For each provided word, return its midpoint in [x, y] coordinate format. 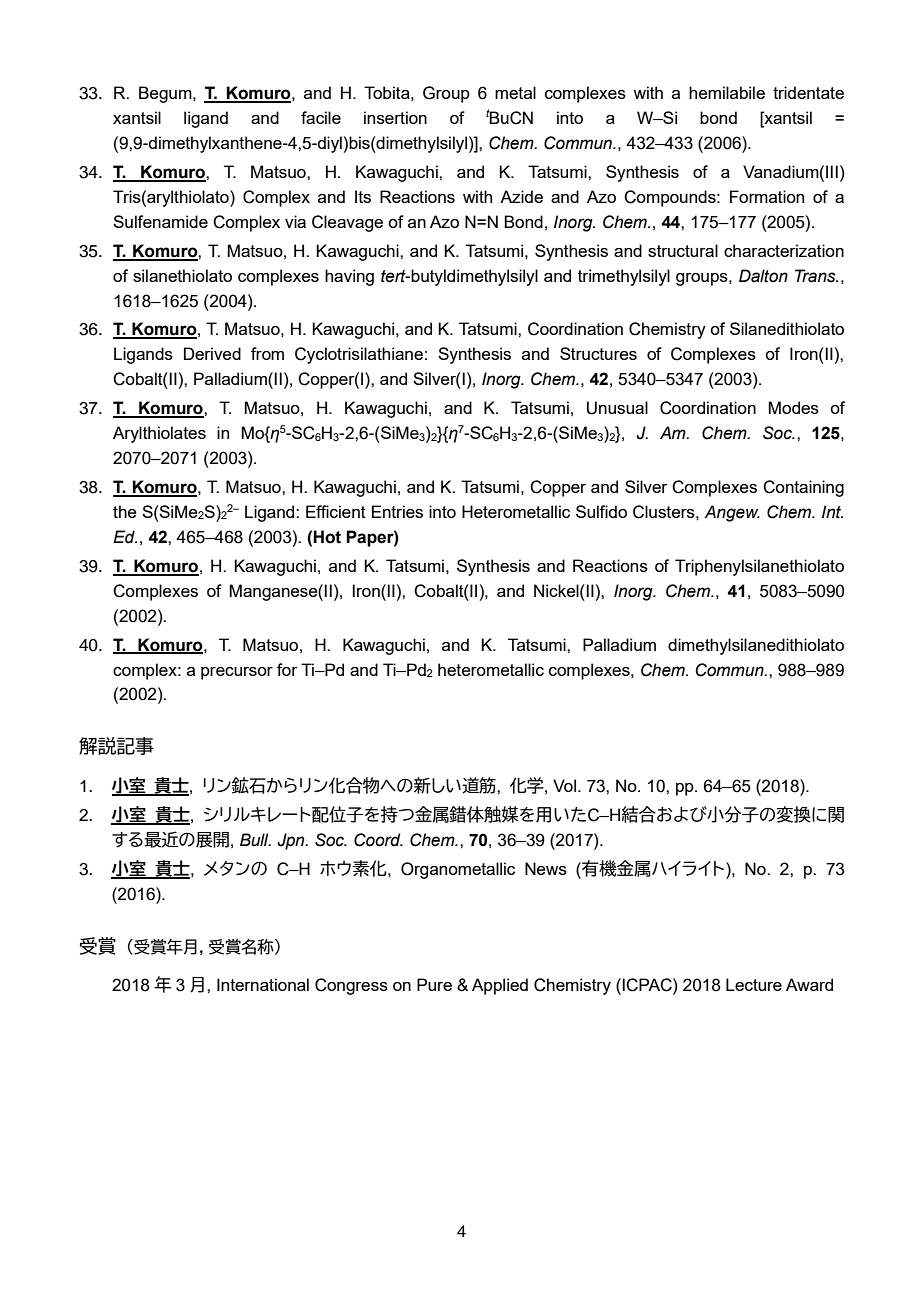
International [263, 984]
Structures [598, 353]
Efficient [336, 511]
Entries [397, 511]
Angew [732, 513]
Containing [803, 488]
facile [321, 117]
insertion [395, 117]
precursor [237, 673]
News [546, 868]
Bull [255, 840]
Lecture [754, 984]
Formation [767, 196]
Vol [564, 785]
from [267, 353]
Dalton [763, 276]
